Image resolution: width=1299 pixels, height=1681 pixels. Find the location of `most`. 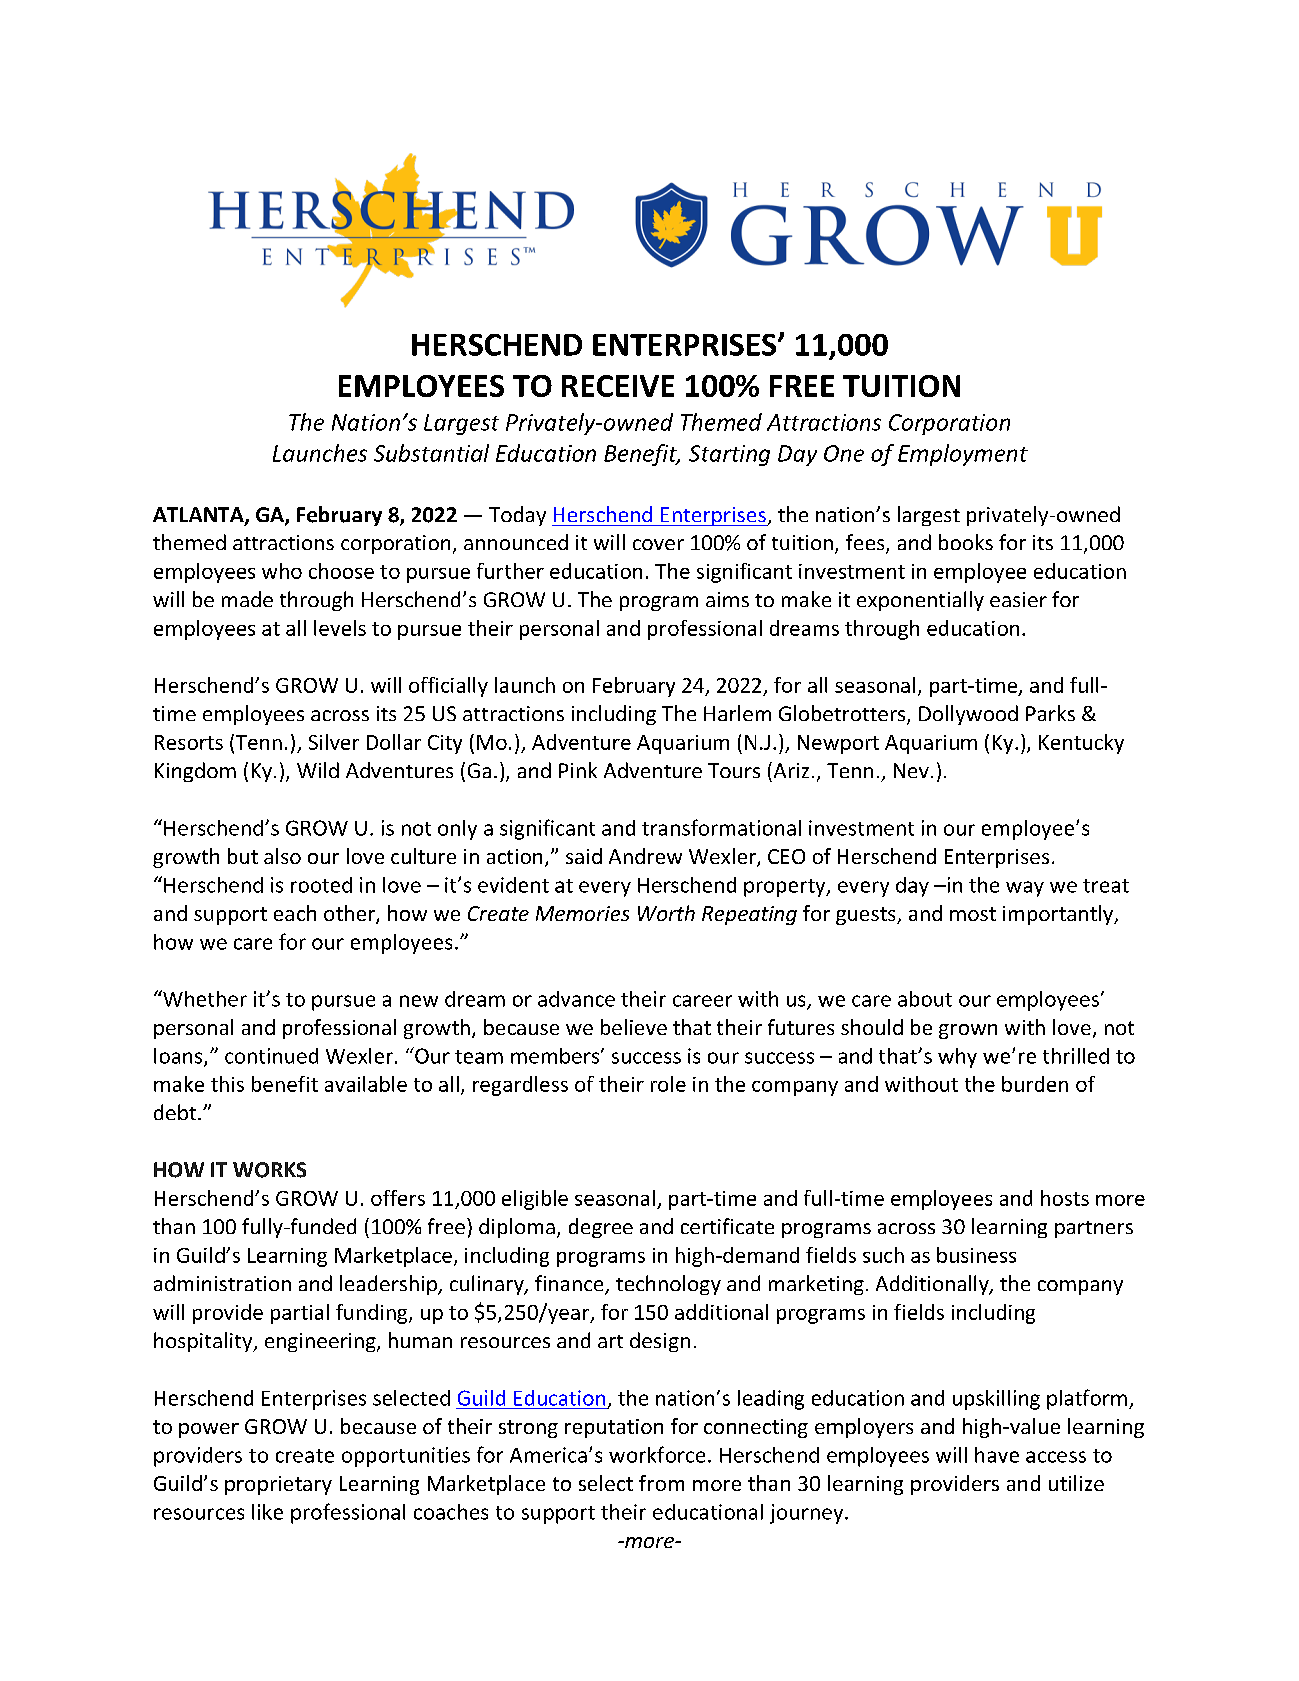

most is located at coordinates (973, 914).
